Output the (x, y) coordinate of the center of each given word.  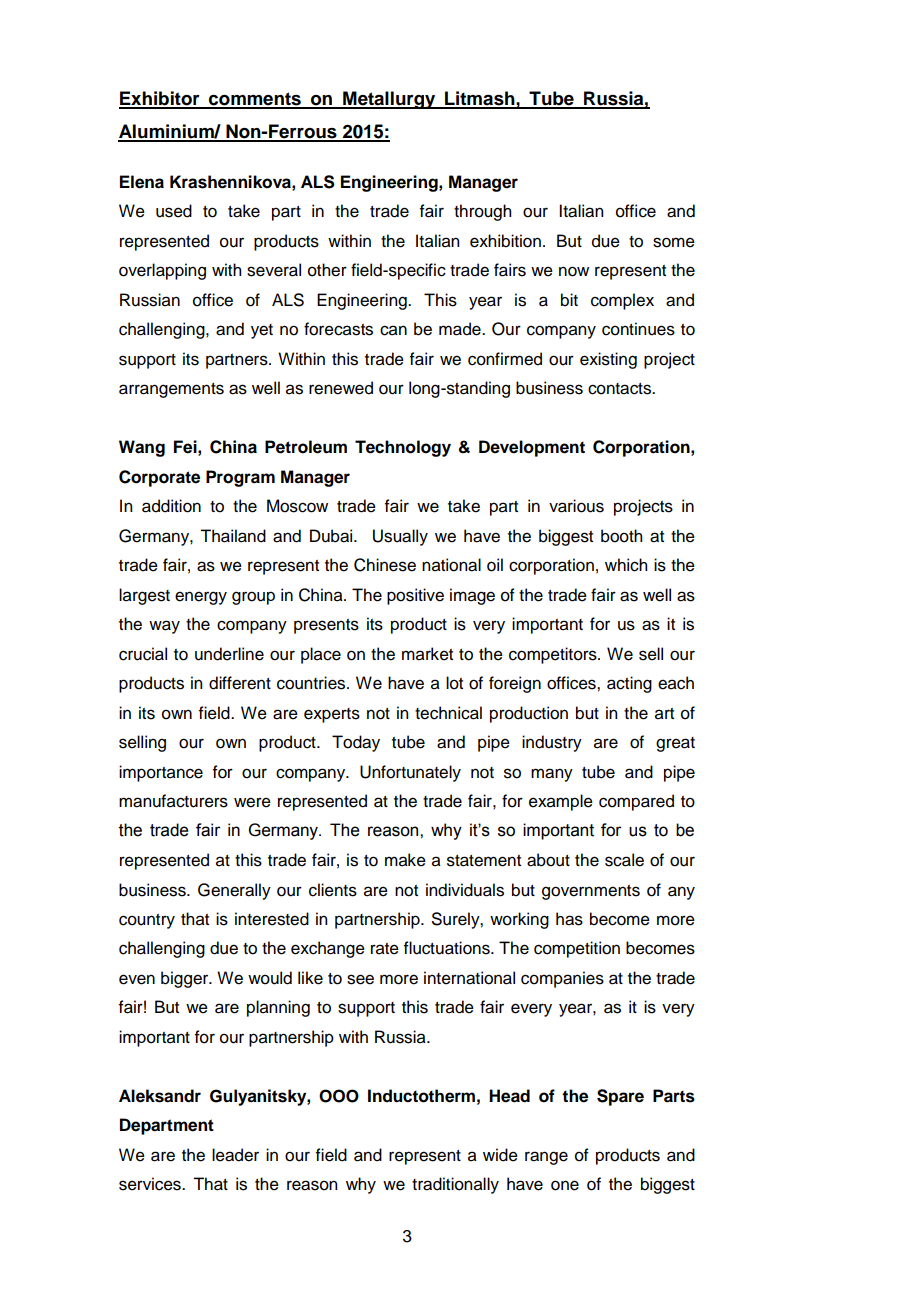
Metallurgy (389, 100)
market (427, 654)
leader (235, 1155)
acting (629, 684)
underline (229, 654)
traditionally (455, 1185)
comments (255, 100)
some (674, 242)
